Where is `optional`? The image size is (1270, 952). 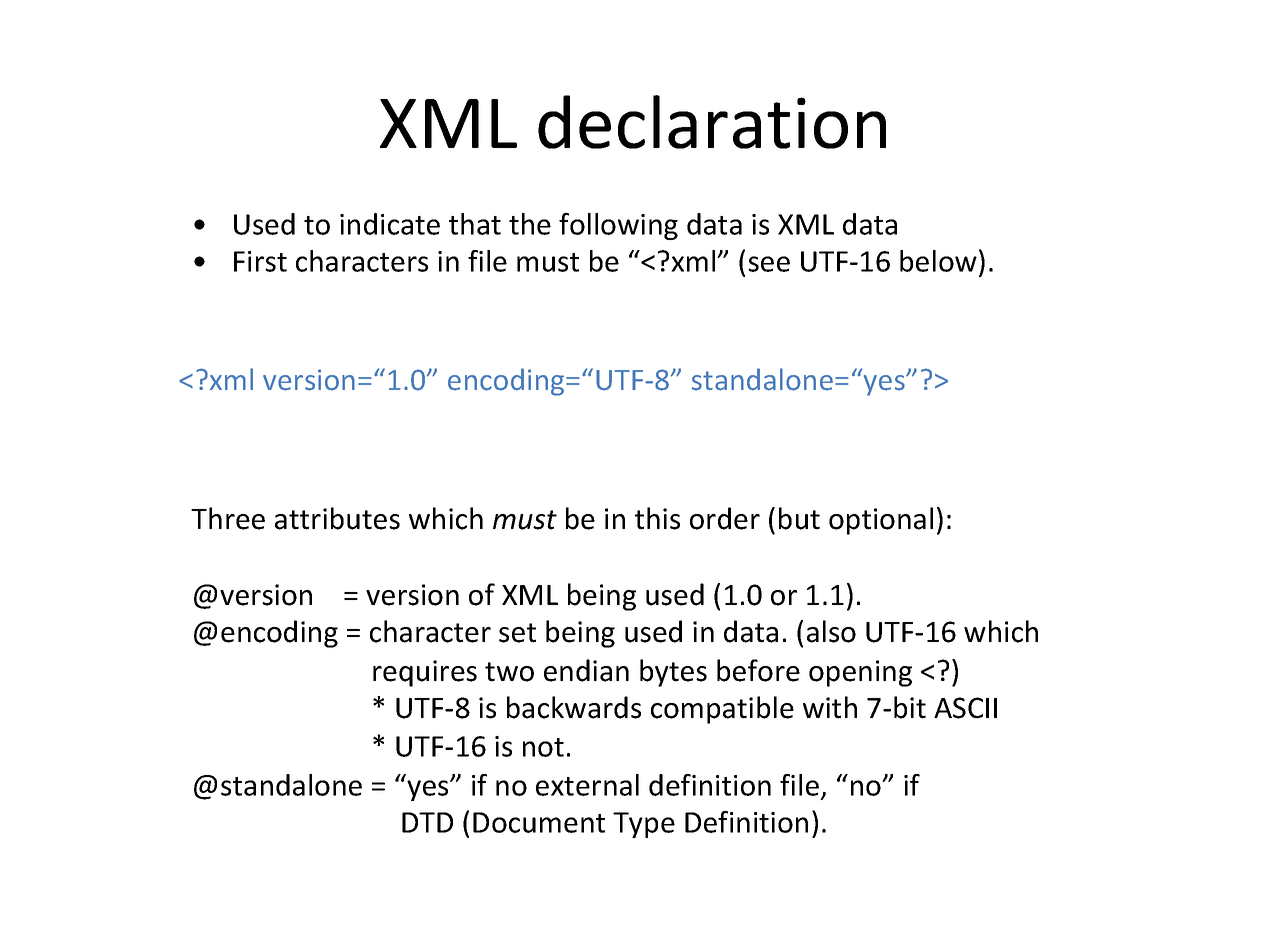 optional is located at coordinates (881, 521).
